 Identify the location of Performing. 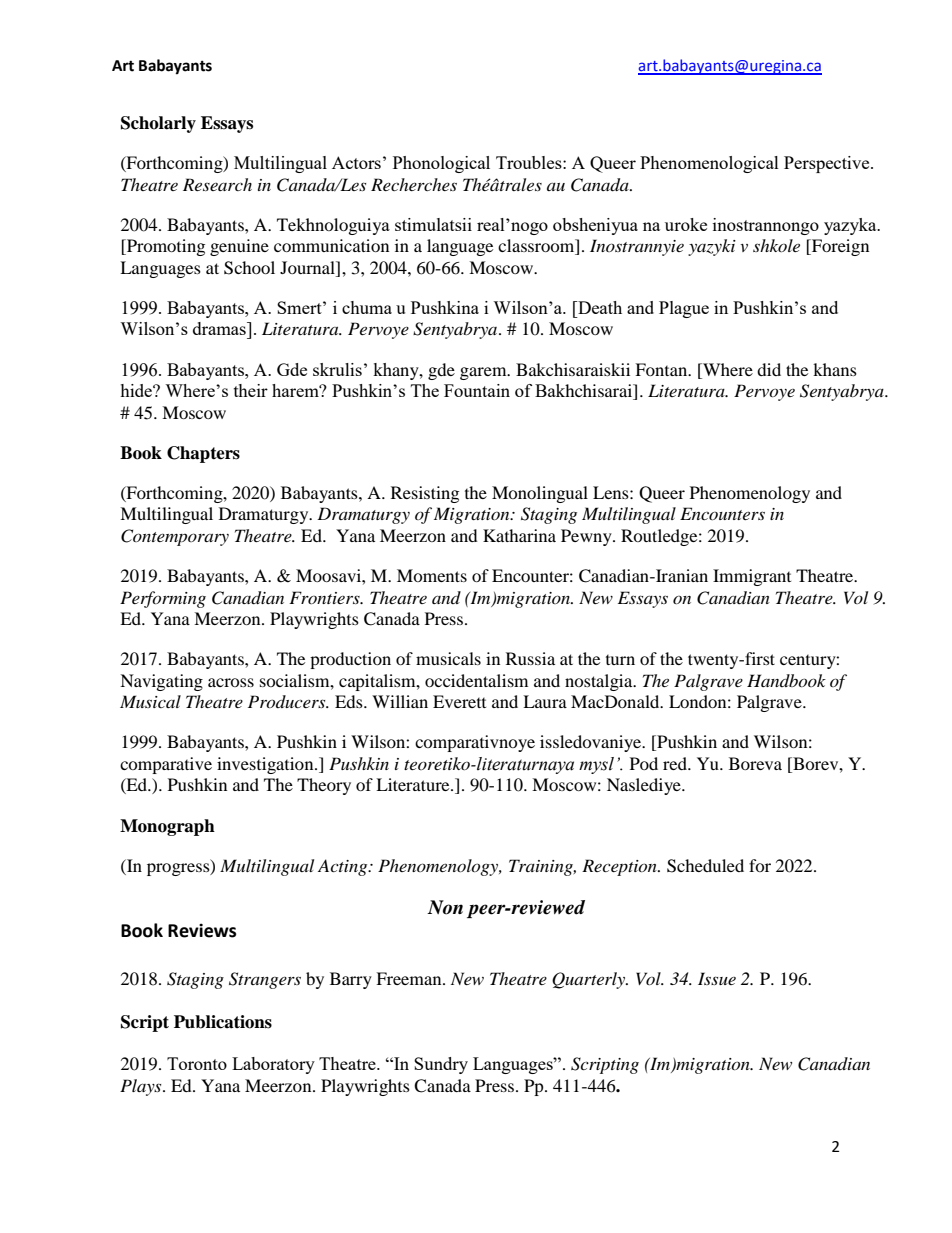
(163, 599).
